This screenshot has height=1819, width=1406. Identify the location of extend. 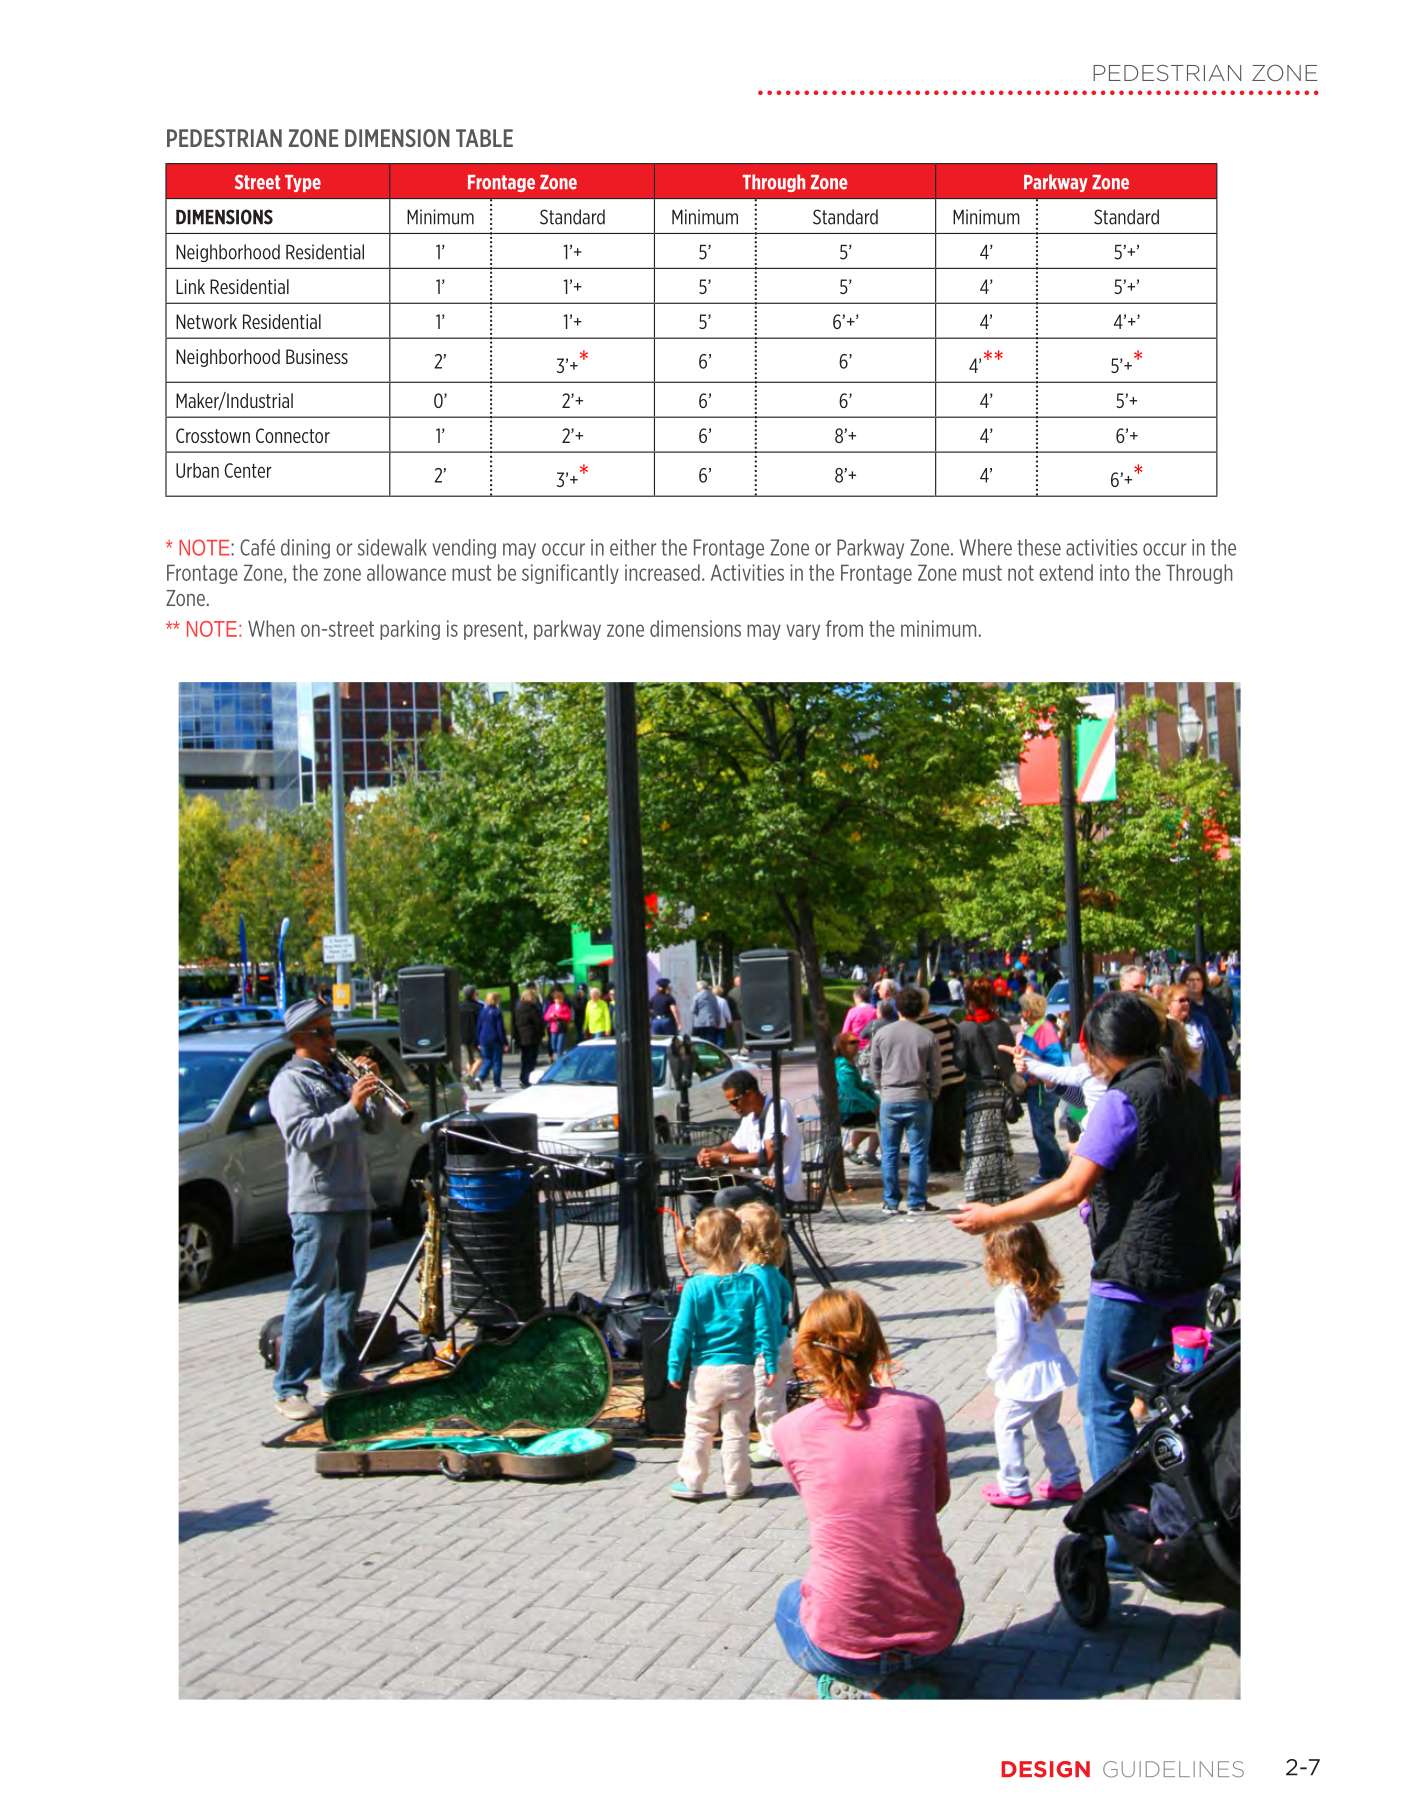
(1066, 572).
